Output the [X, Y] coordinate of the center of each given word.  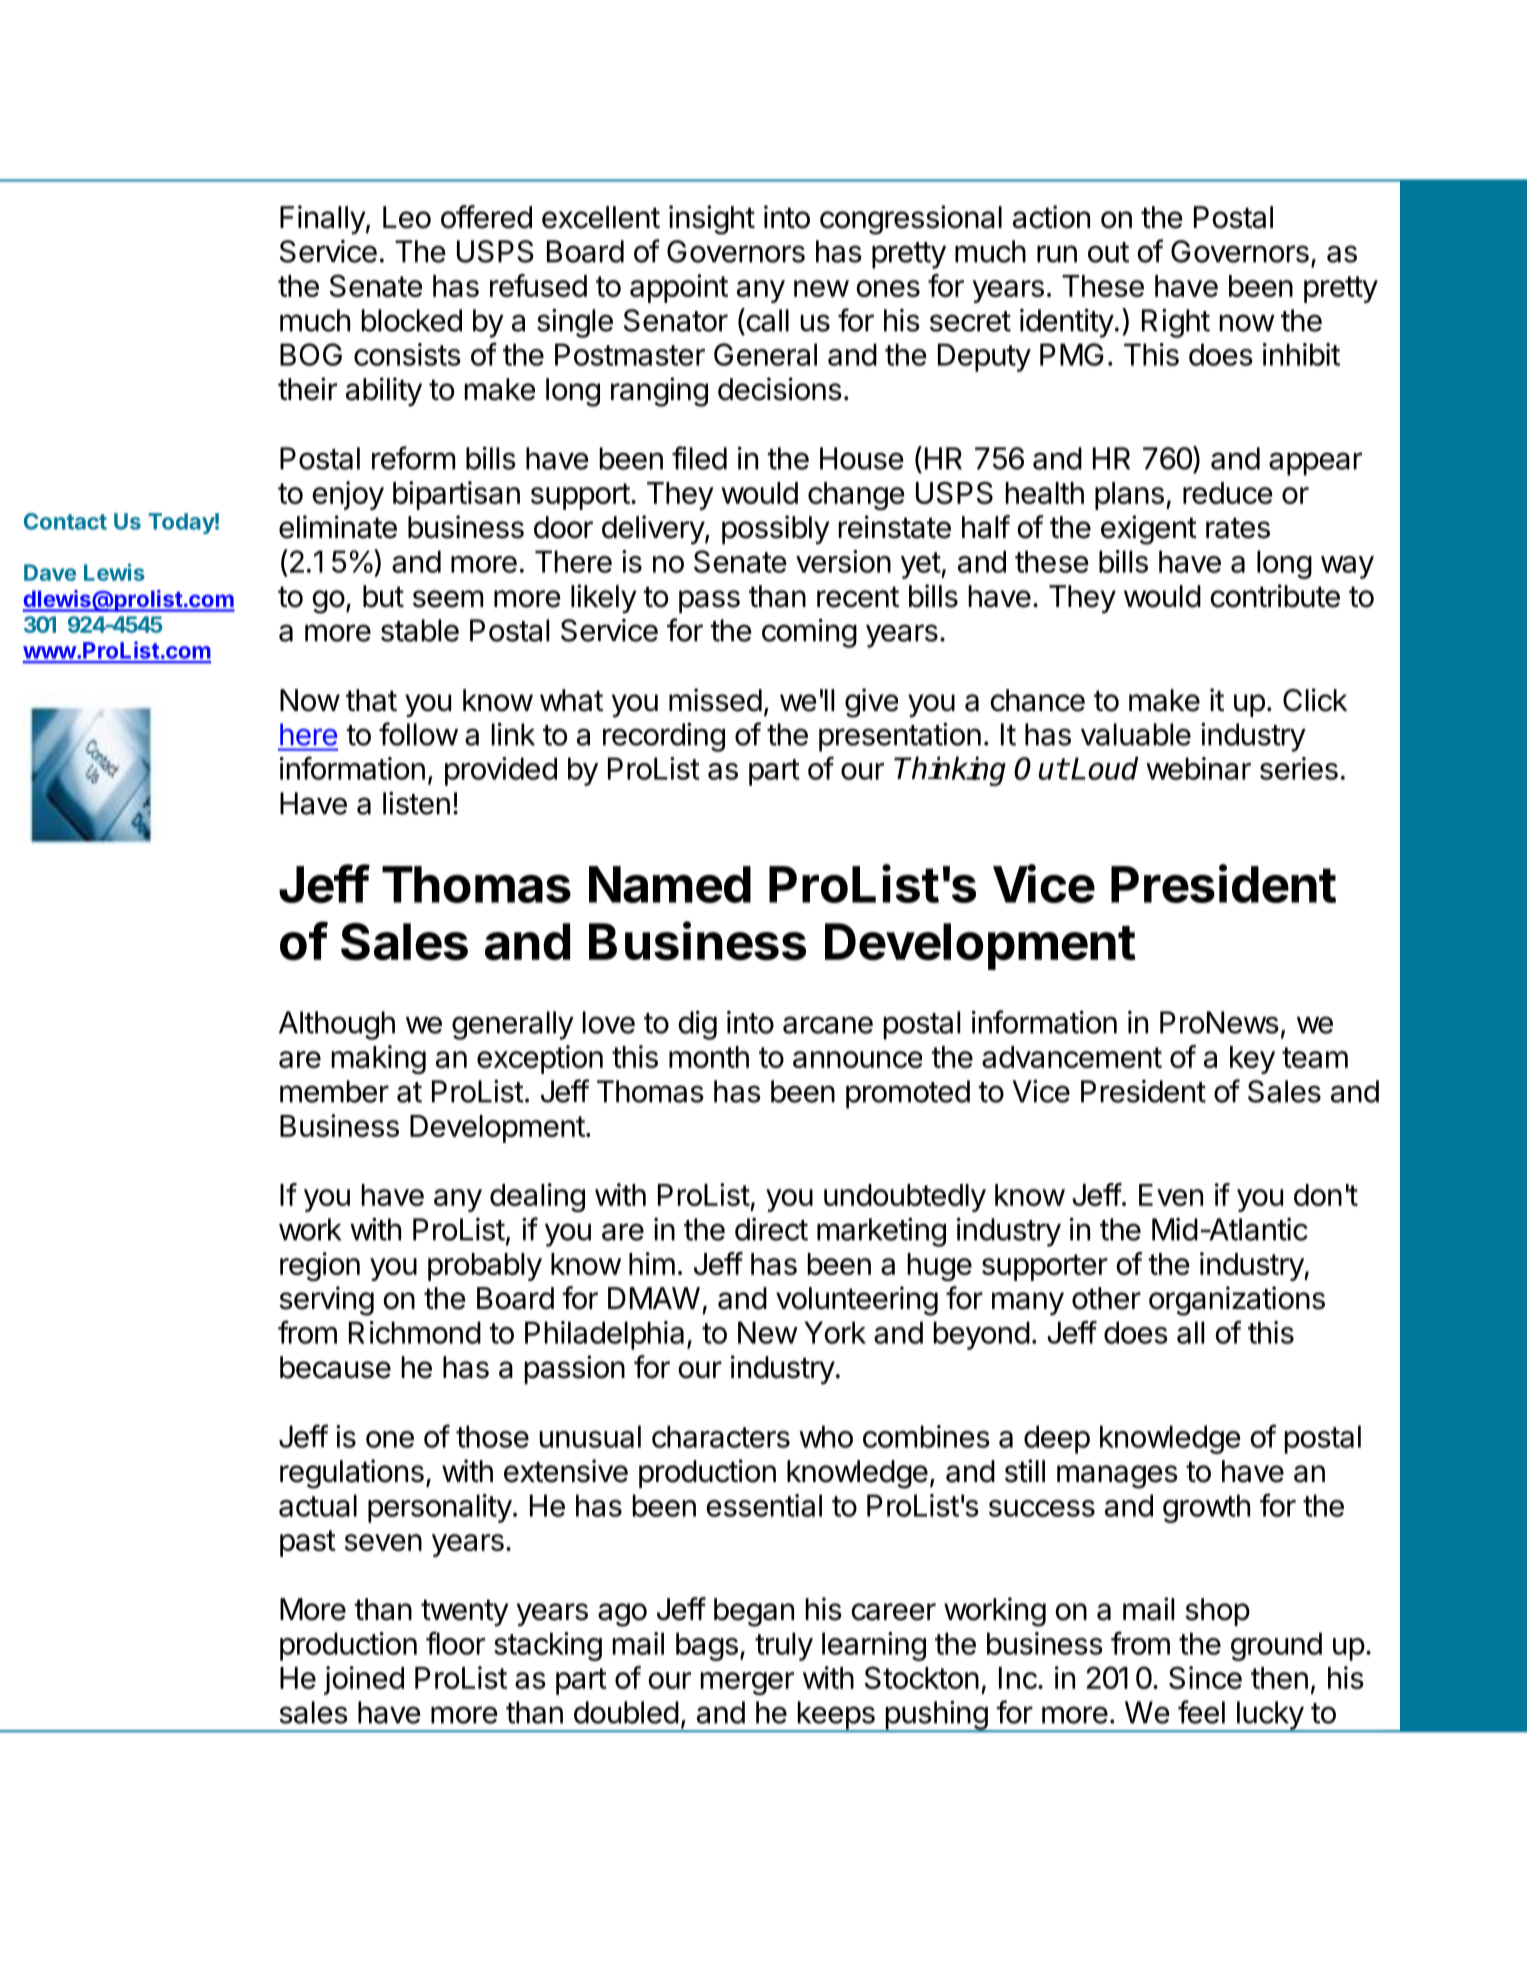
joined [364, 1680]
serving [326, 1301]
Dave [50, 572]
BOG [311, 354]
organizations [1237, 1301]
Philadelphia [604, 1335]
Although [337, 1025]
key [1252, 1060]
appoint [679, 288]
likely [604, 598]
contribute [1275, 596]
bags [707, 1646]
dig [697, 1025]
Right [1176, 323]
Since [1205, 1677]
